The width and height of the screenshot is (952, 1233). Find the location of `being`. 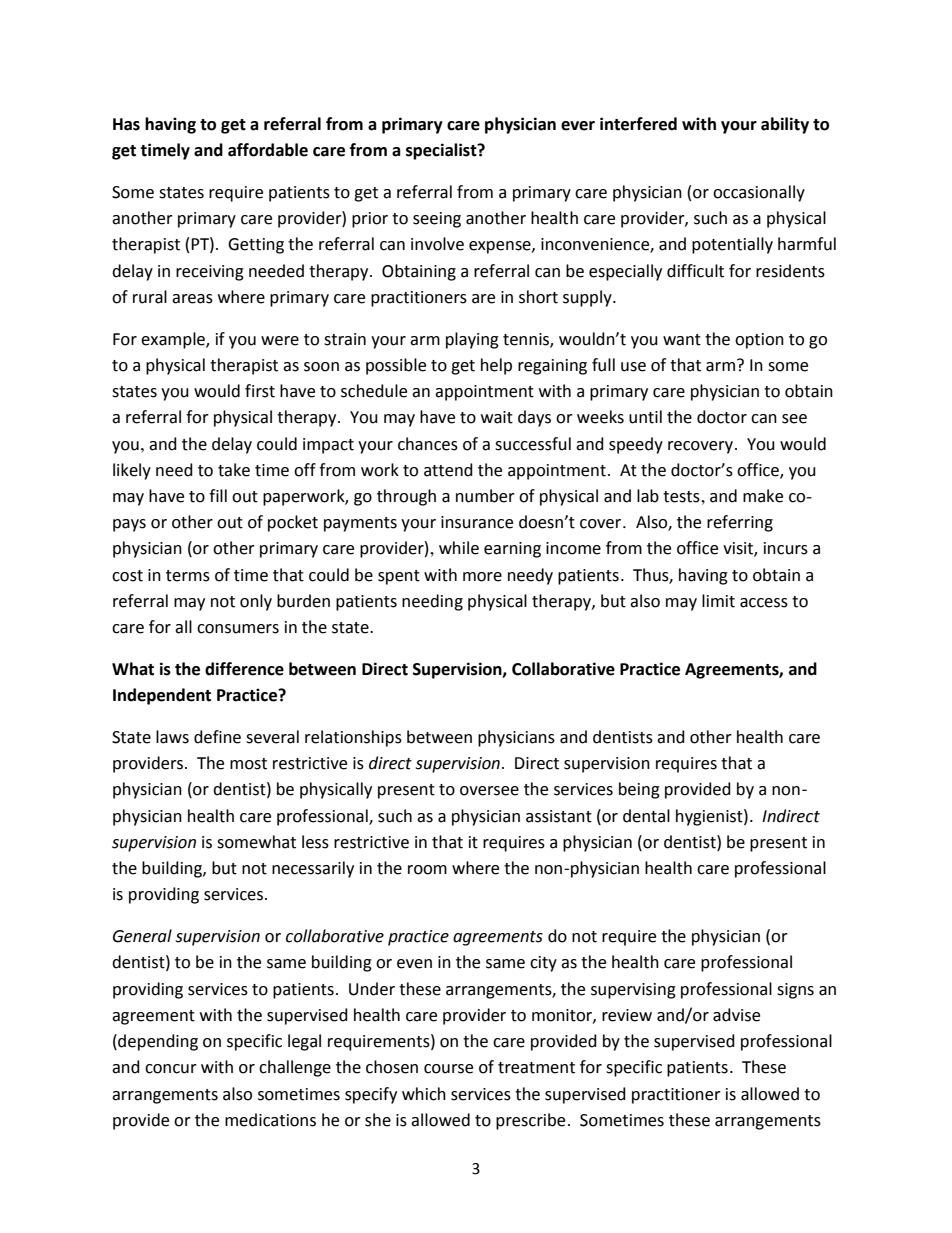

being is located at coordinates (639, 790).
